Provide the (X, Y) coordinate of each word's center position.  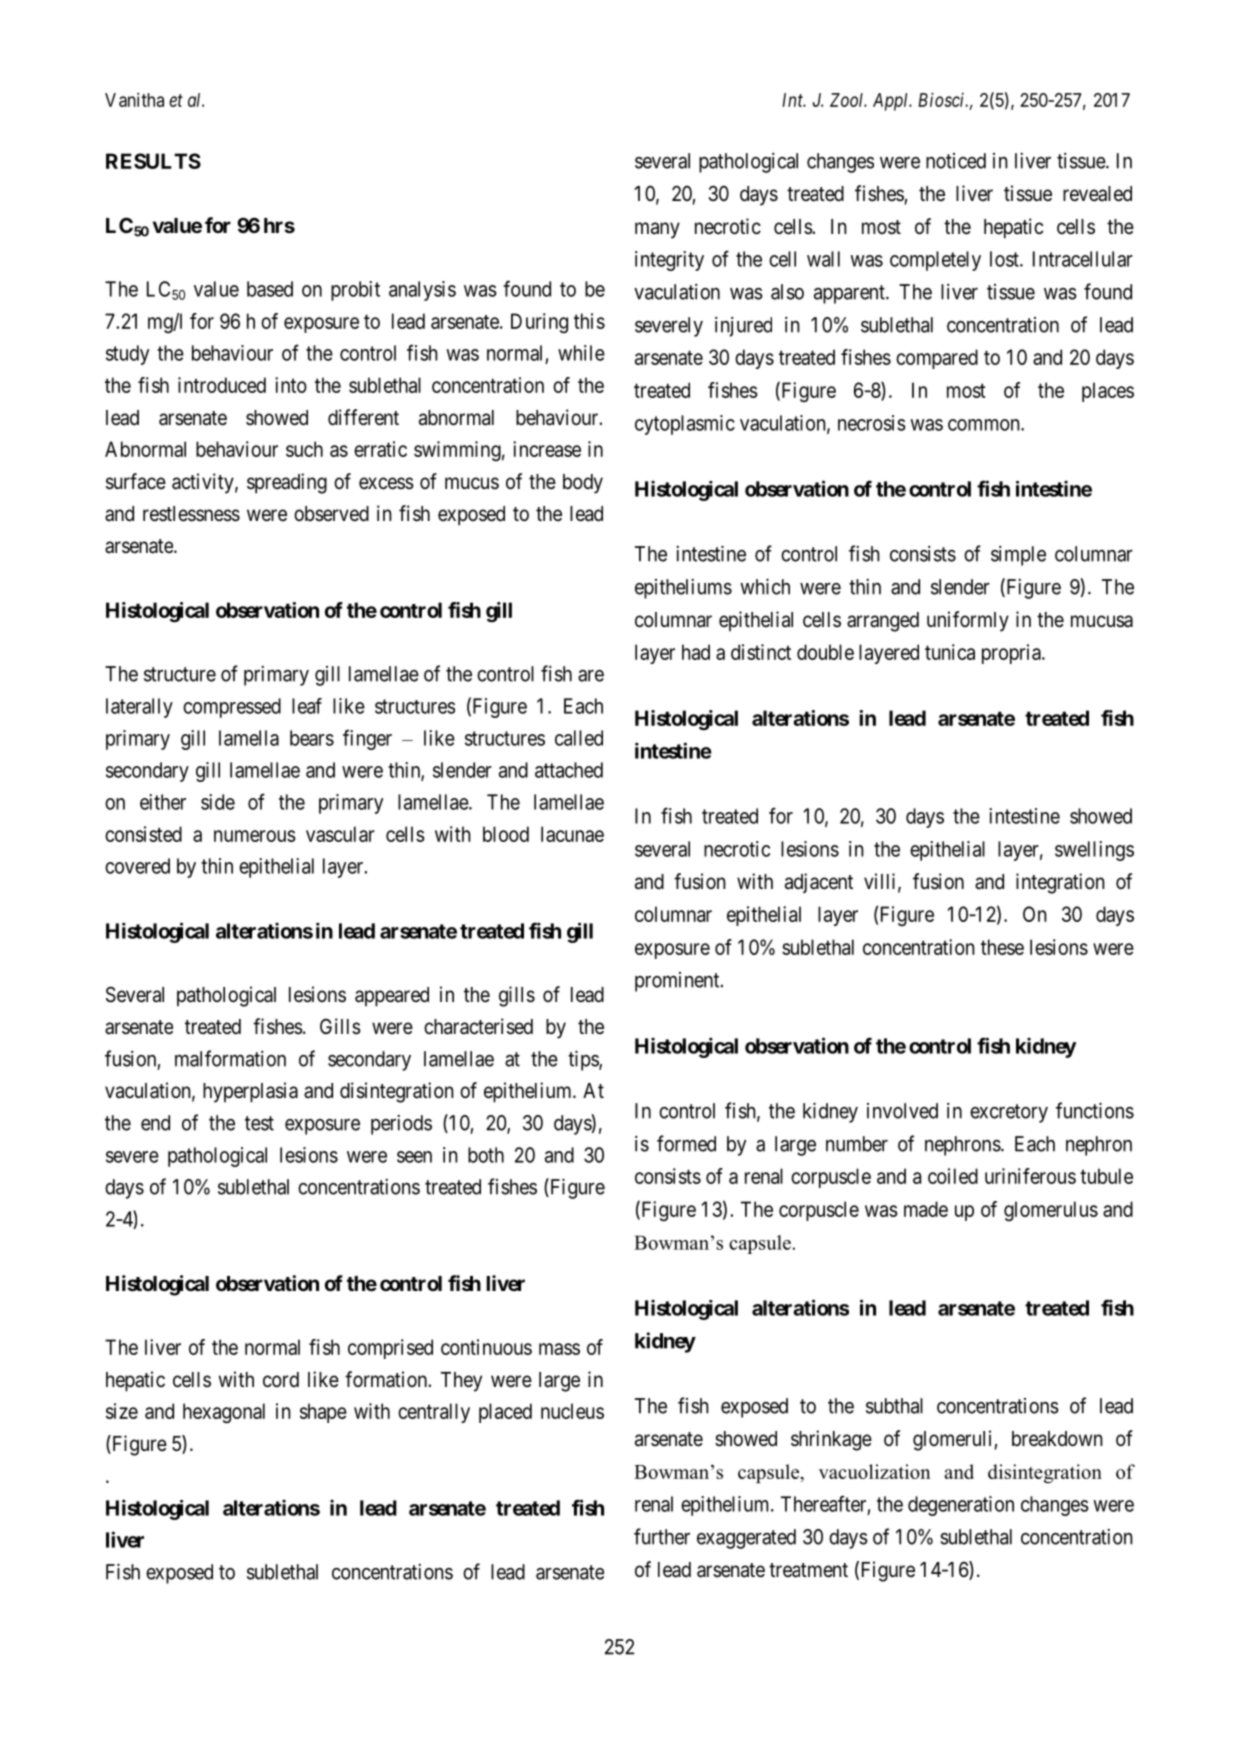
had (696, 652)
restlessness (191, 514)
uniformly (968, 621)
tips (584, 1060)
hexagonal (224, 1413)
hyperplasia (250, 1092)
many (657, 230)
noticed (956, 161)
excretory (1009, 1113)
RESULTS (153, 161)
